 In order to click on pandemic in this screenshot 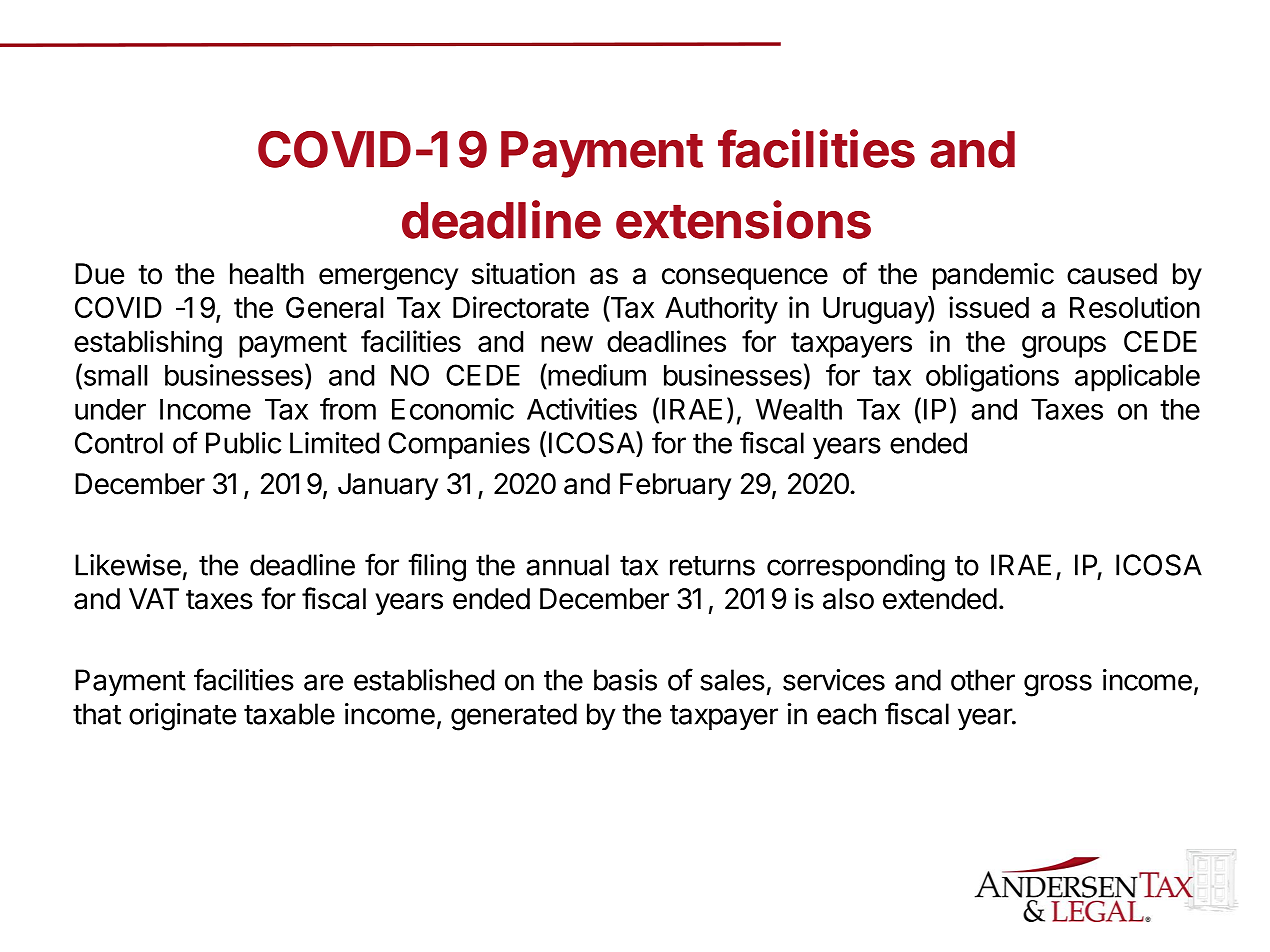, I will do `click(993, 276)`.
